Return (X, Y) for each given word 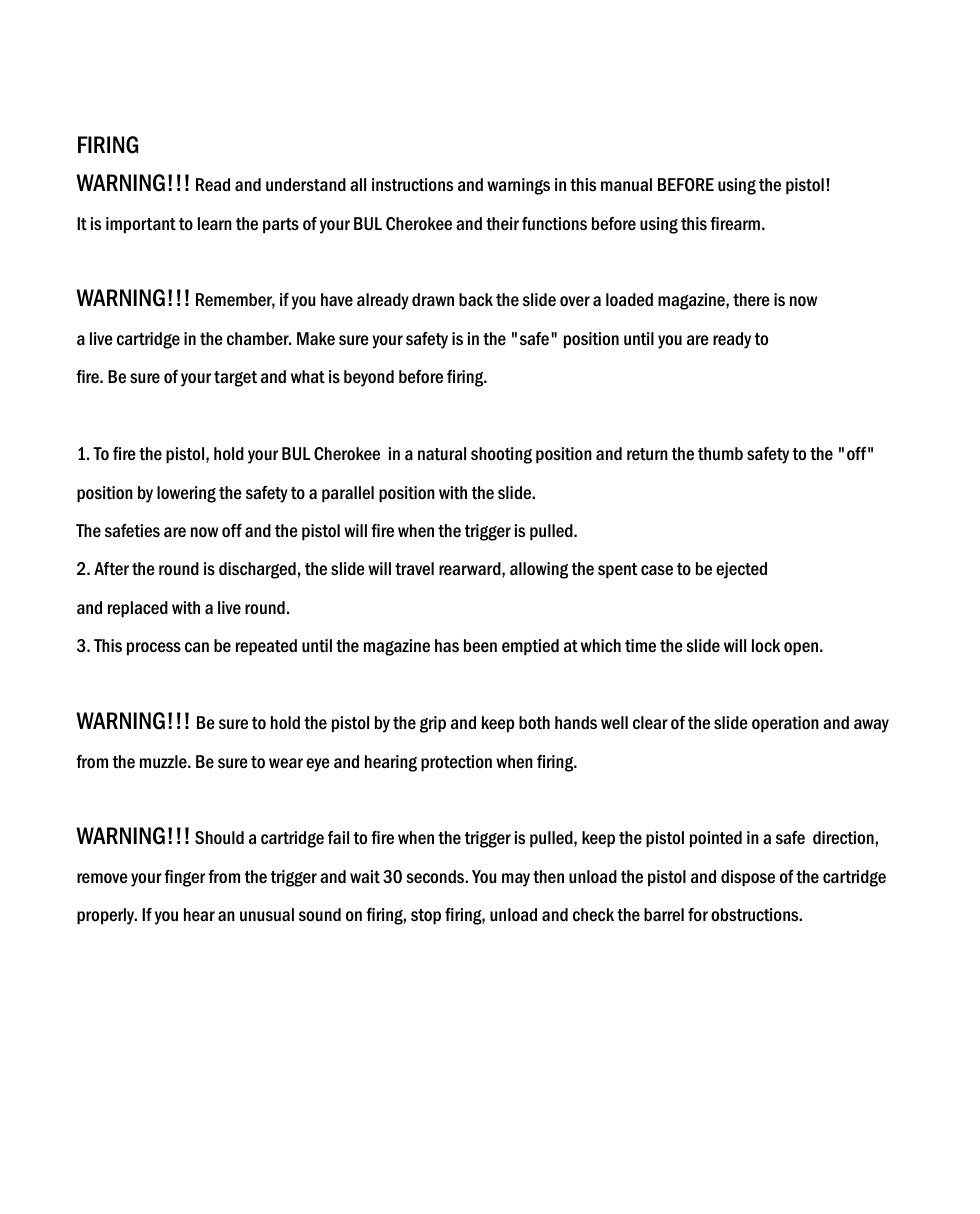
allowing (539, 570)
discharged (257, 570)
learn (215, 224)
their (502, 224)
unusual (267, 915)
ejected (741, 570)
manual (626, 185)
